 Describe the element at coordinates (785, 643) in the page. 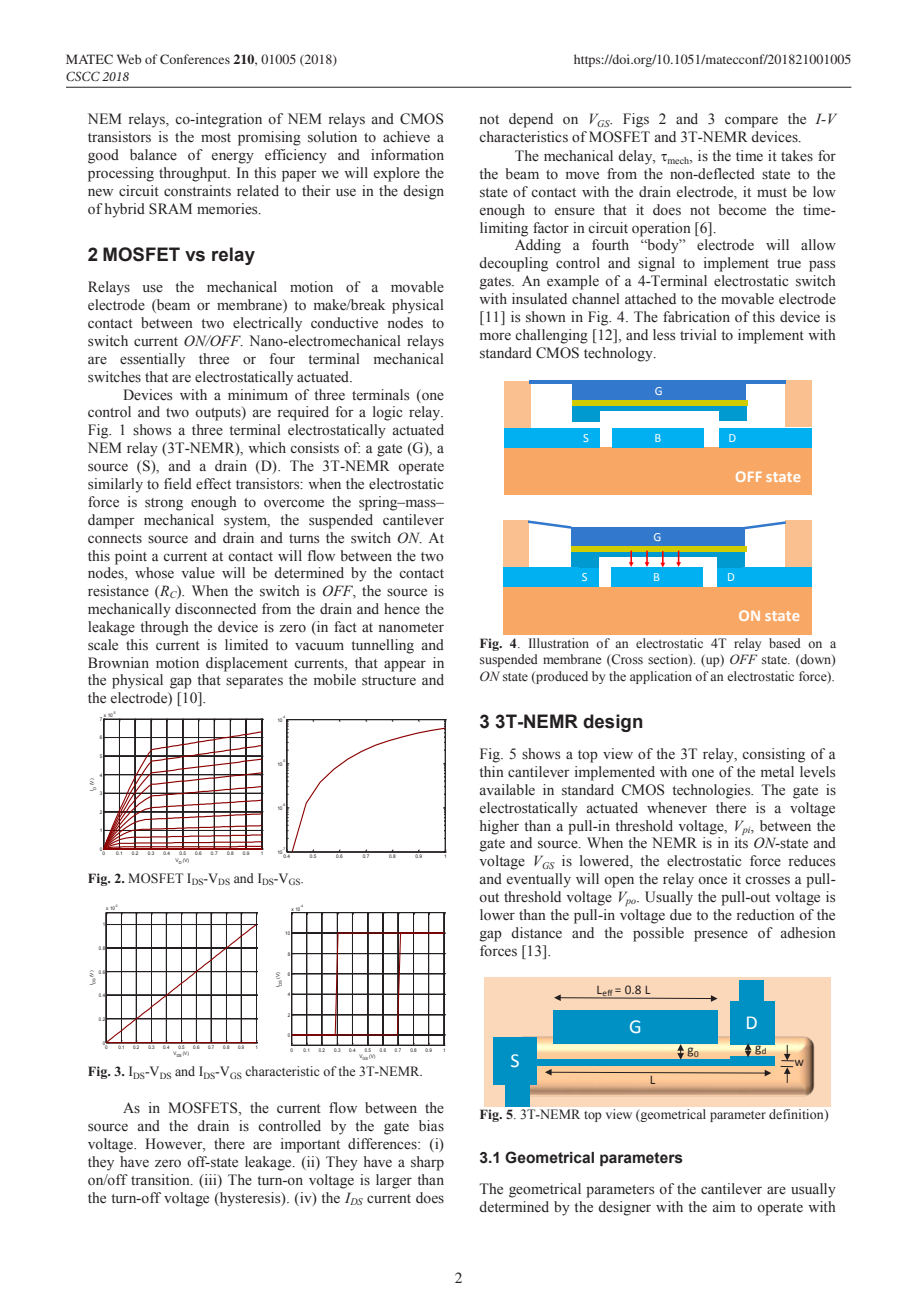

I see `based` at that location.
